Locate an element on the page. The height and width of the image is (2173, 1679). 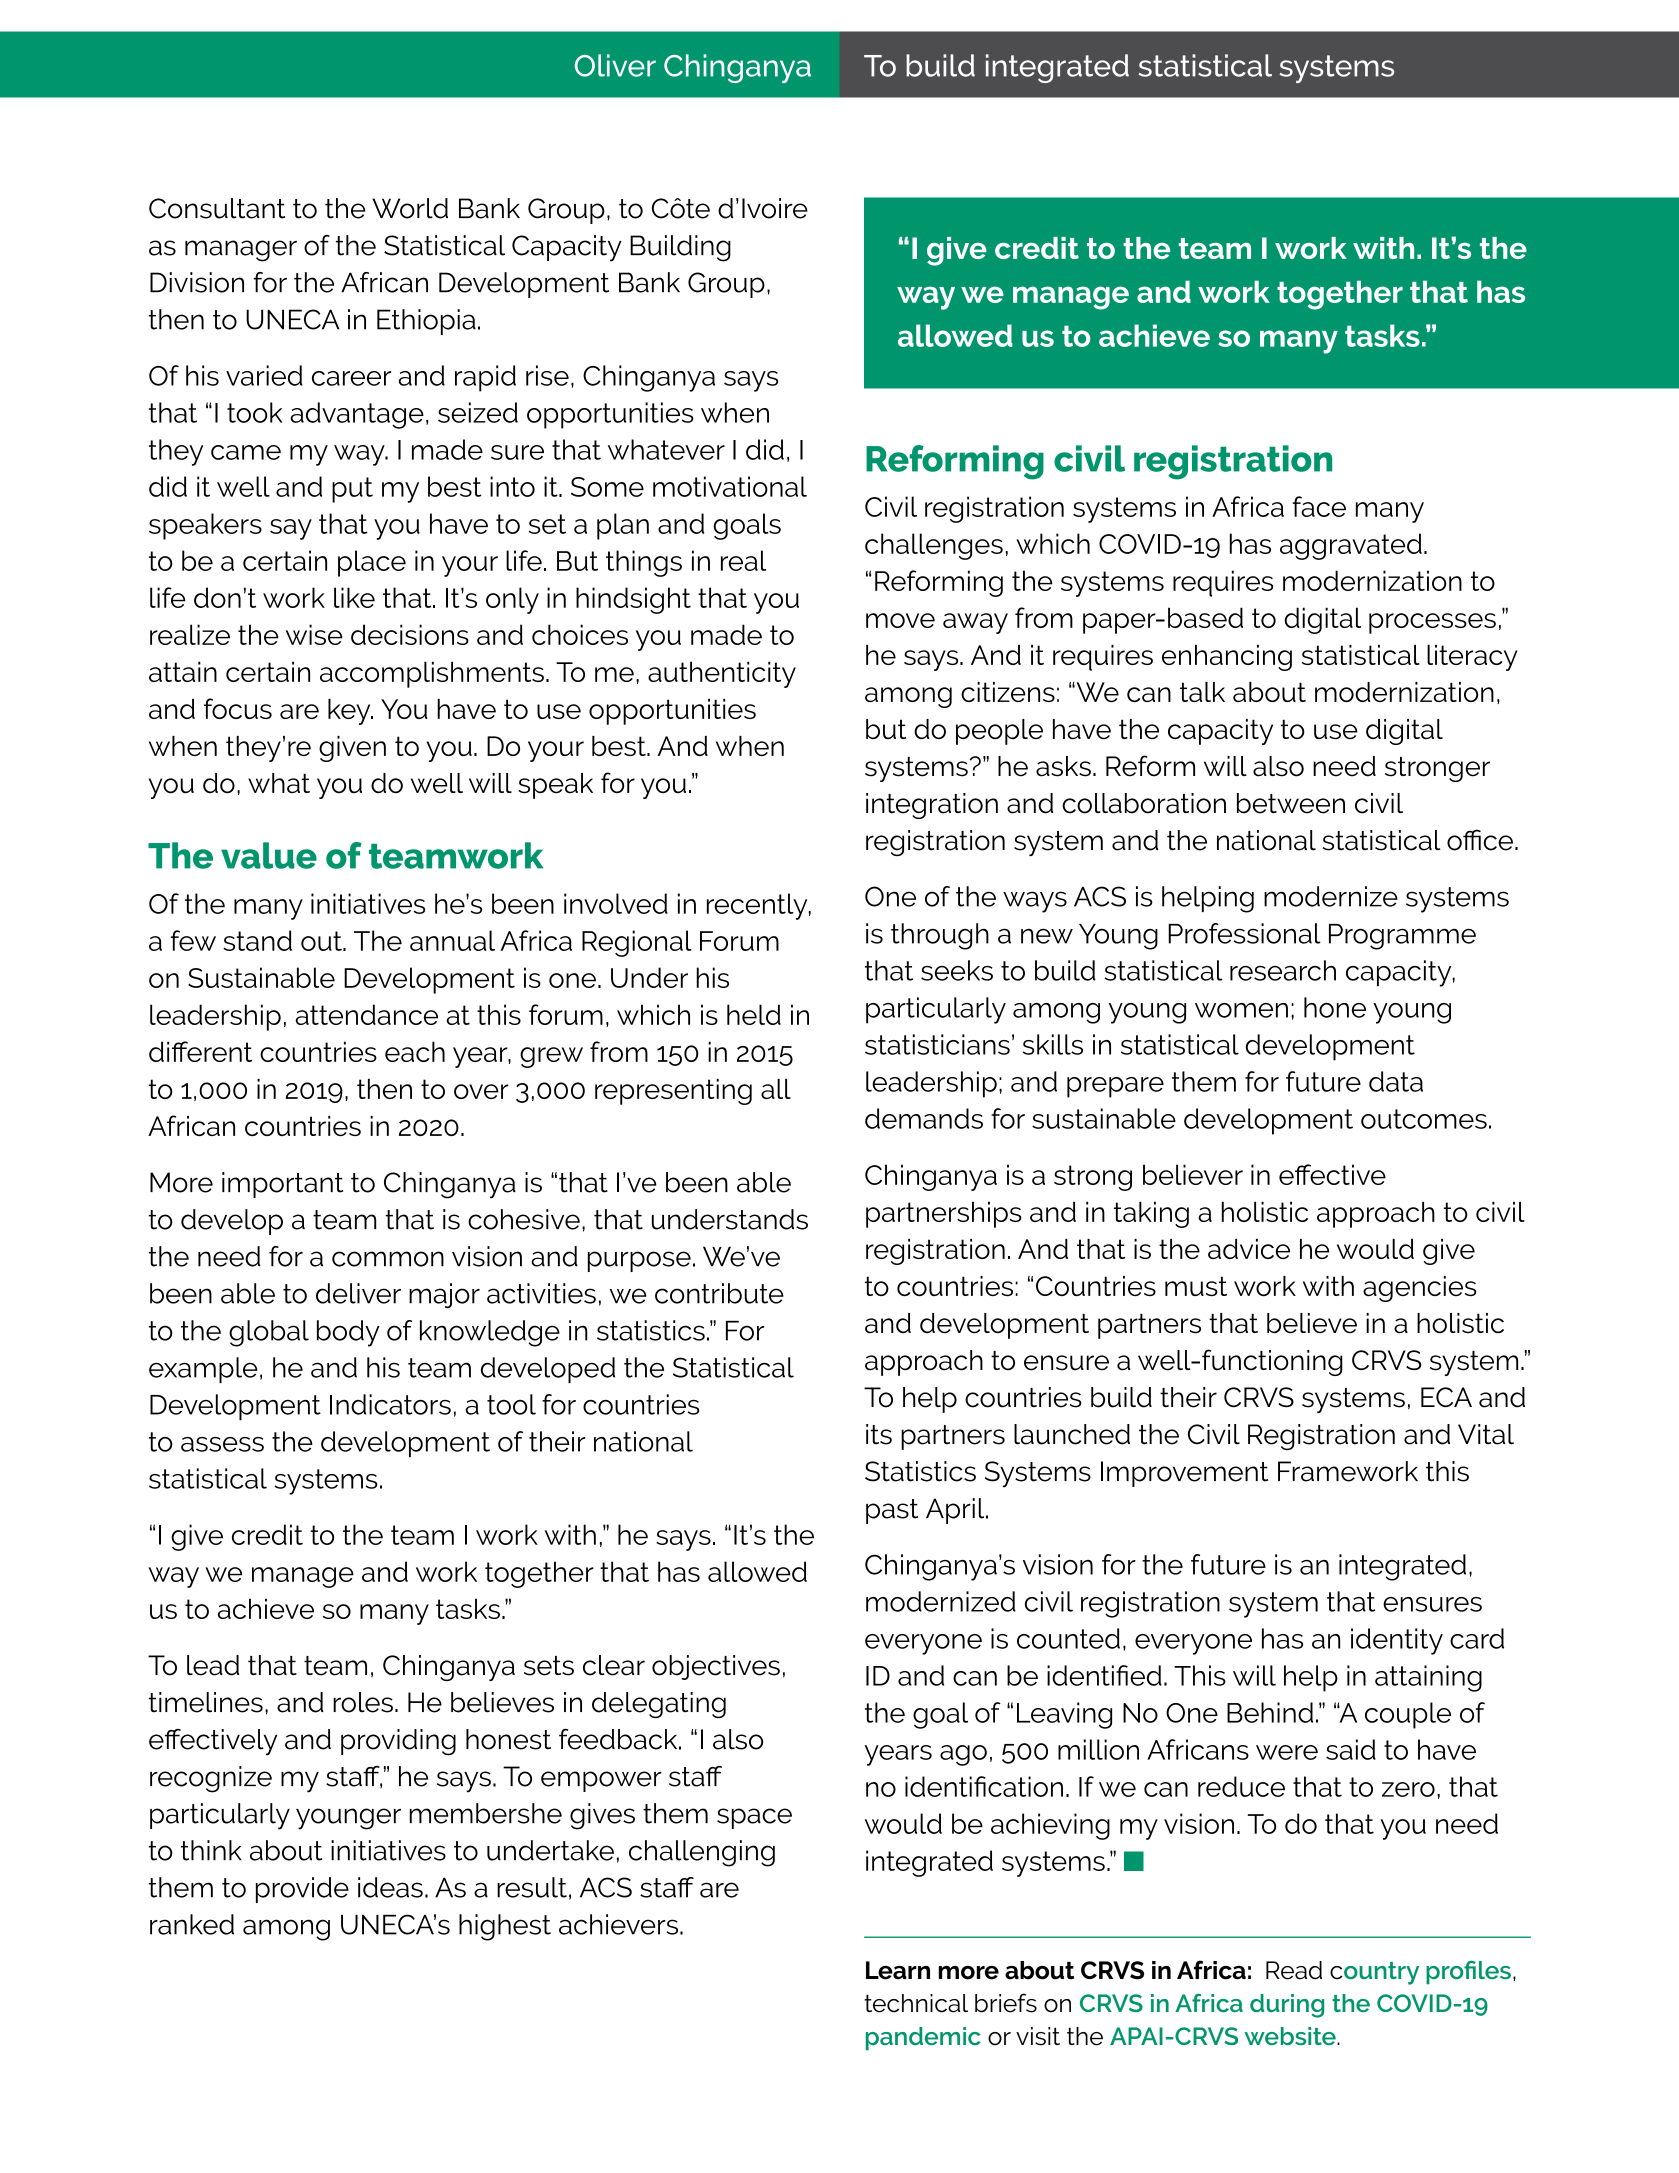
key is located at coordinates (350, 712).
